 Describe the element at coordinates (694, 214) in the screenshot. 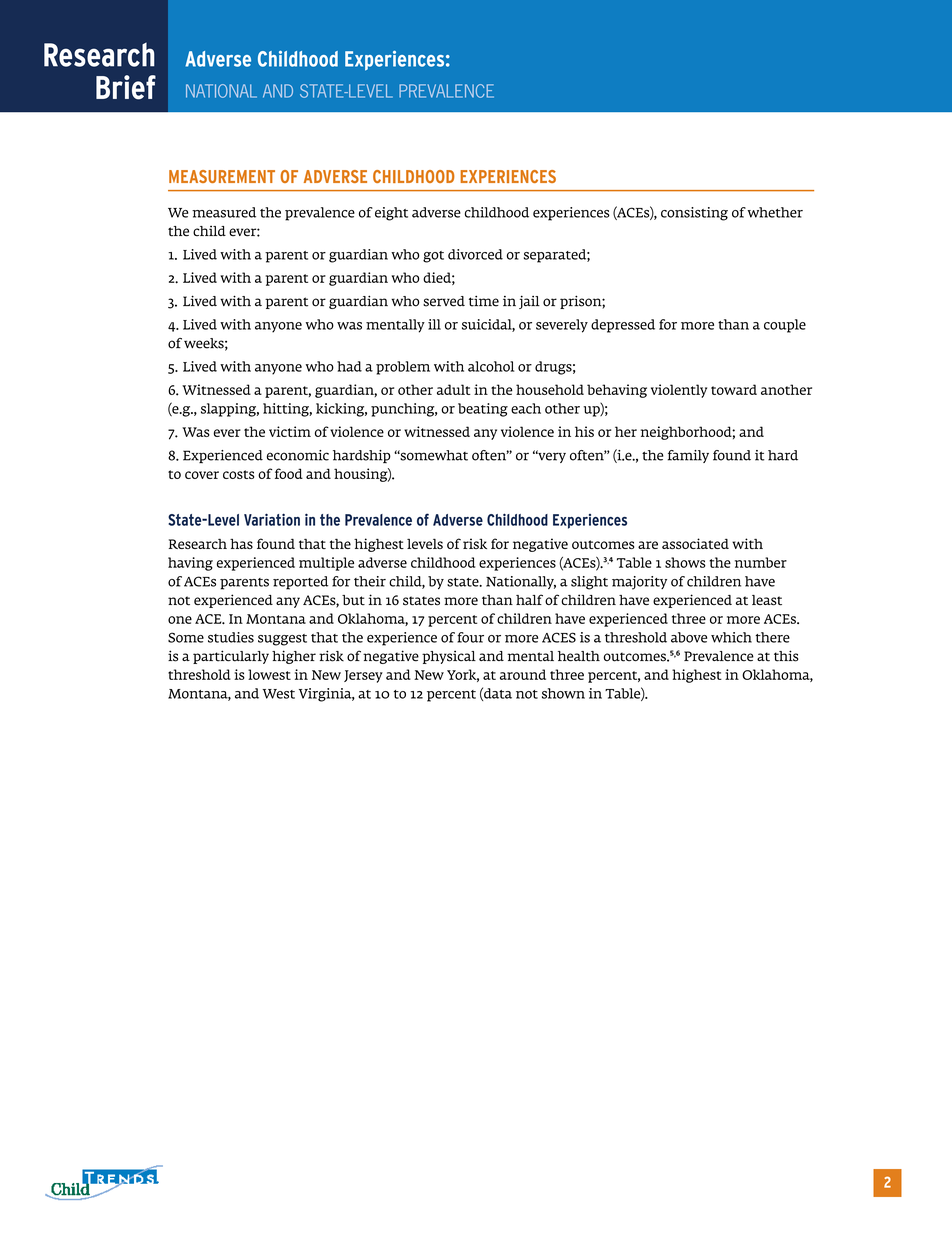

I see `consisting` at that location.
